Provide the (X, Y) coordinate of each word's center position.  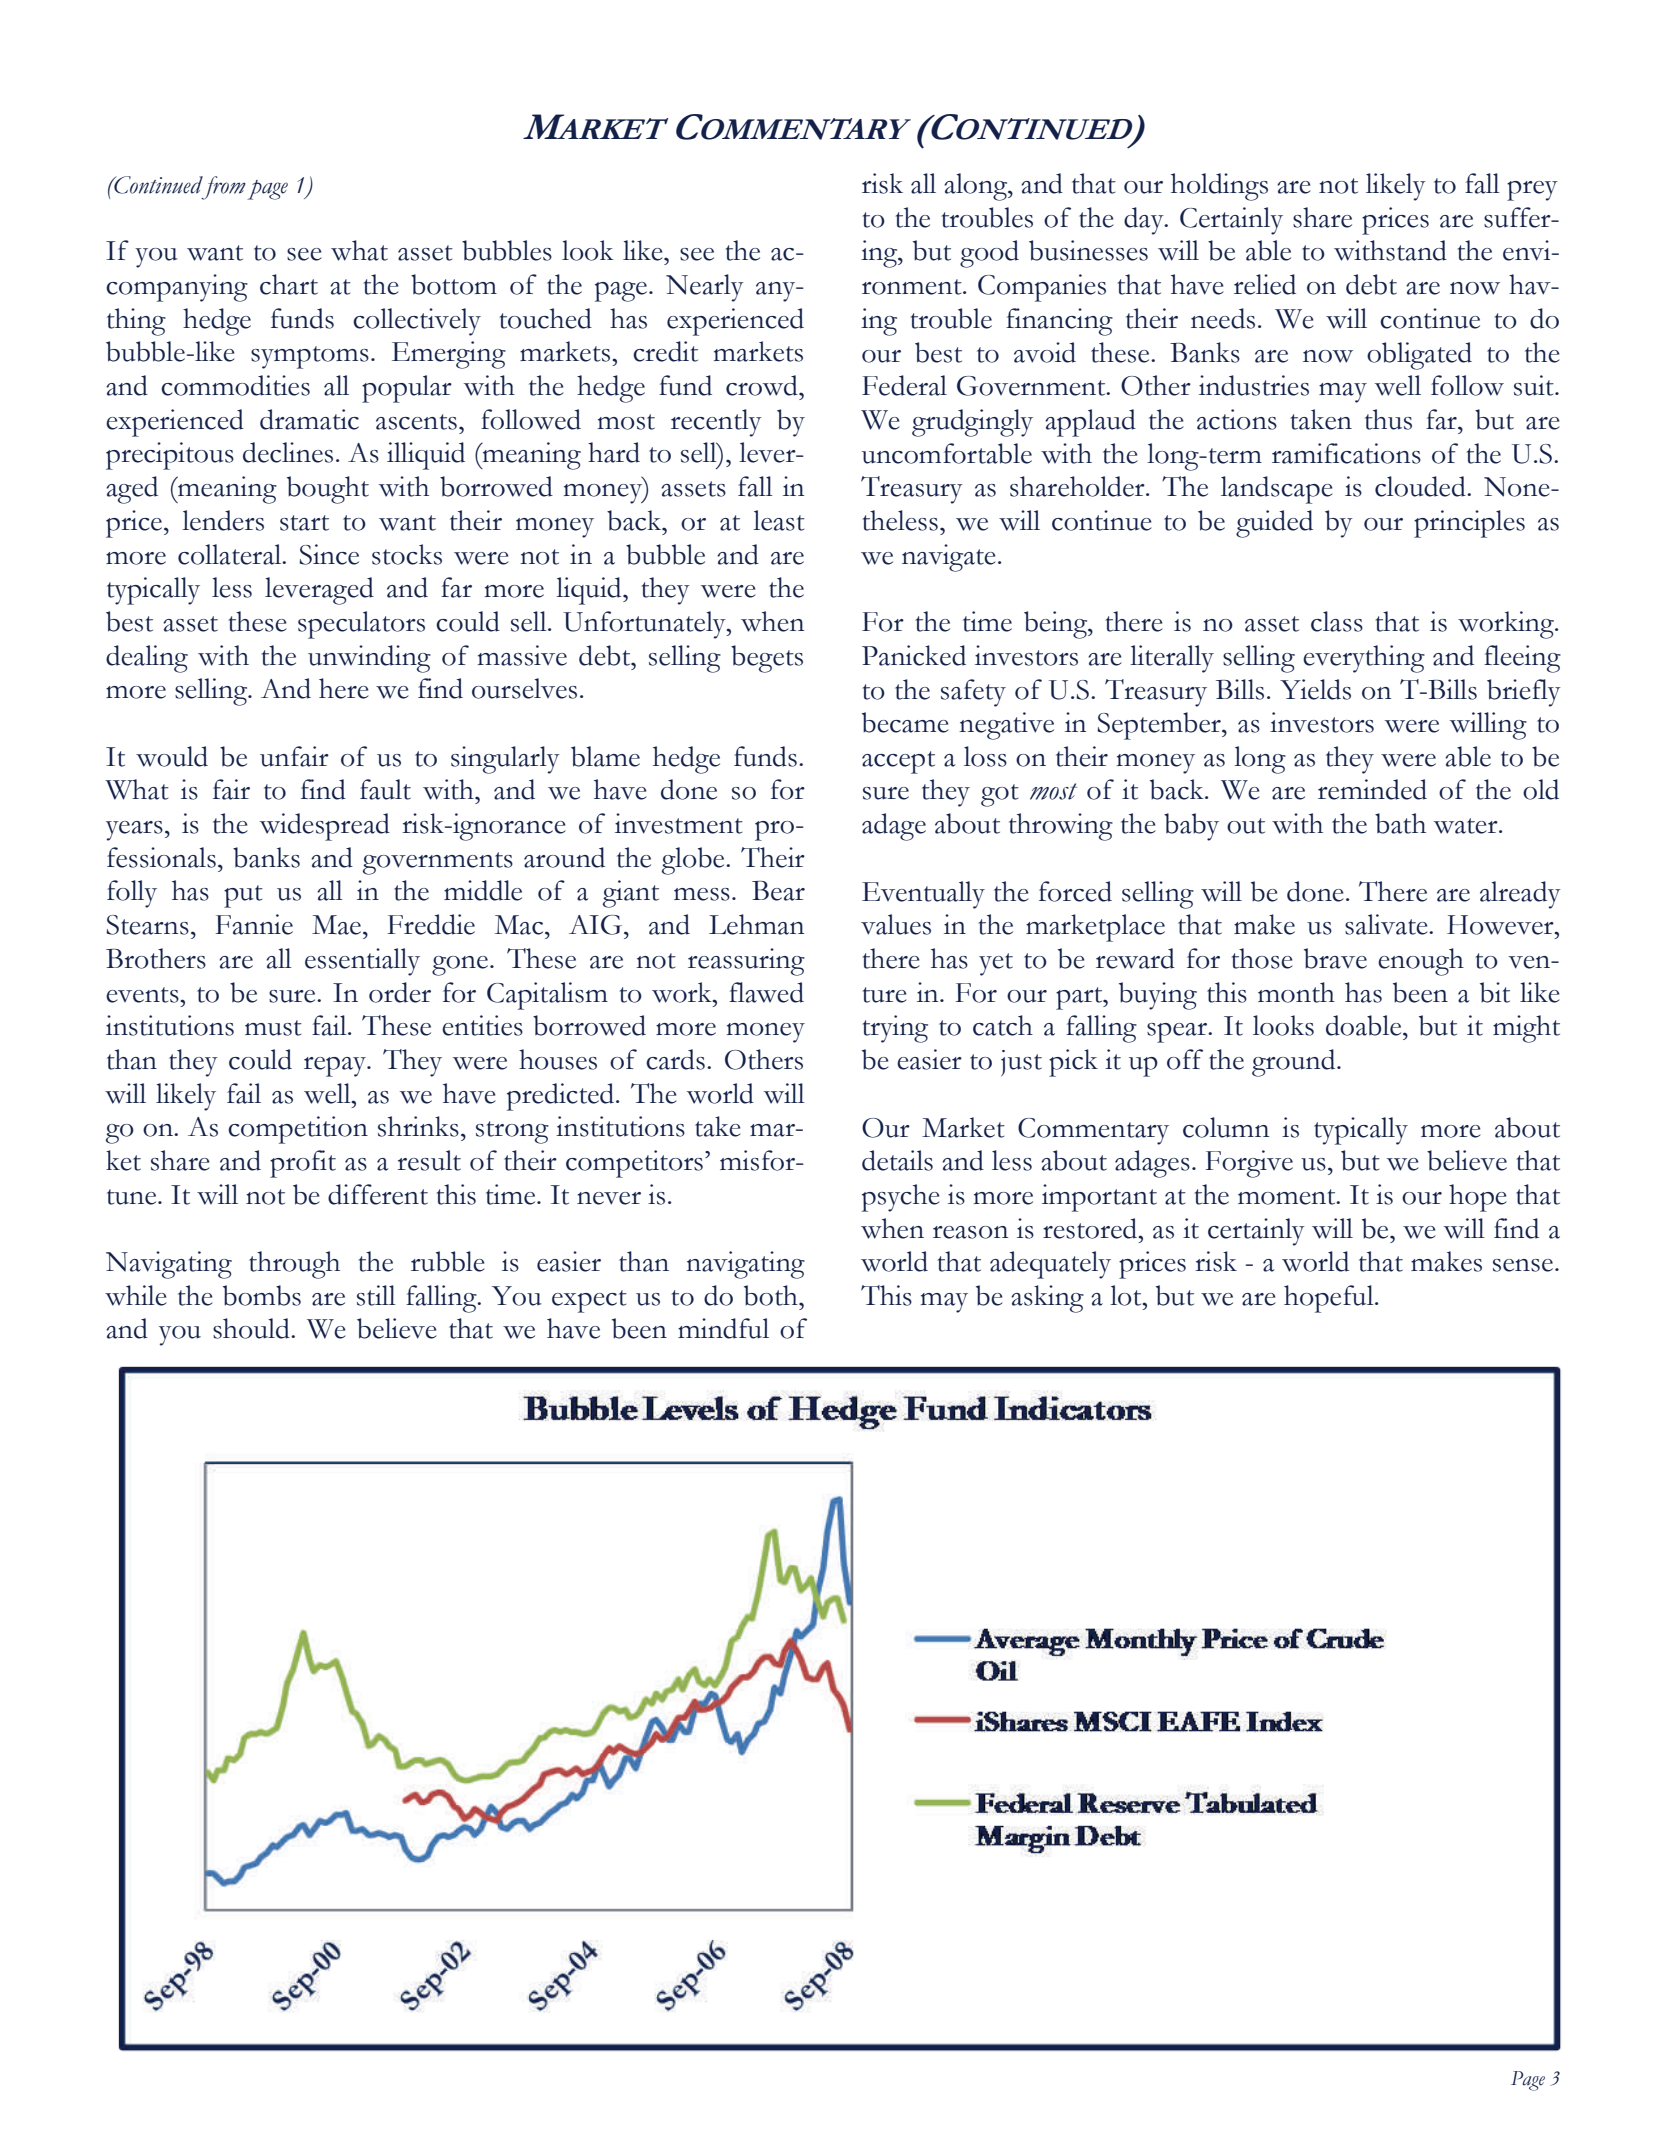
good (989, 254)
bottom (454, 284)
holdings (1219, 187)
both (772, 1295)
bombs (262, 1295)
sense (1523, 1265)
